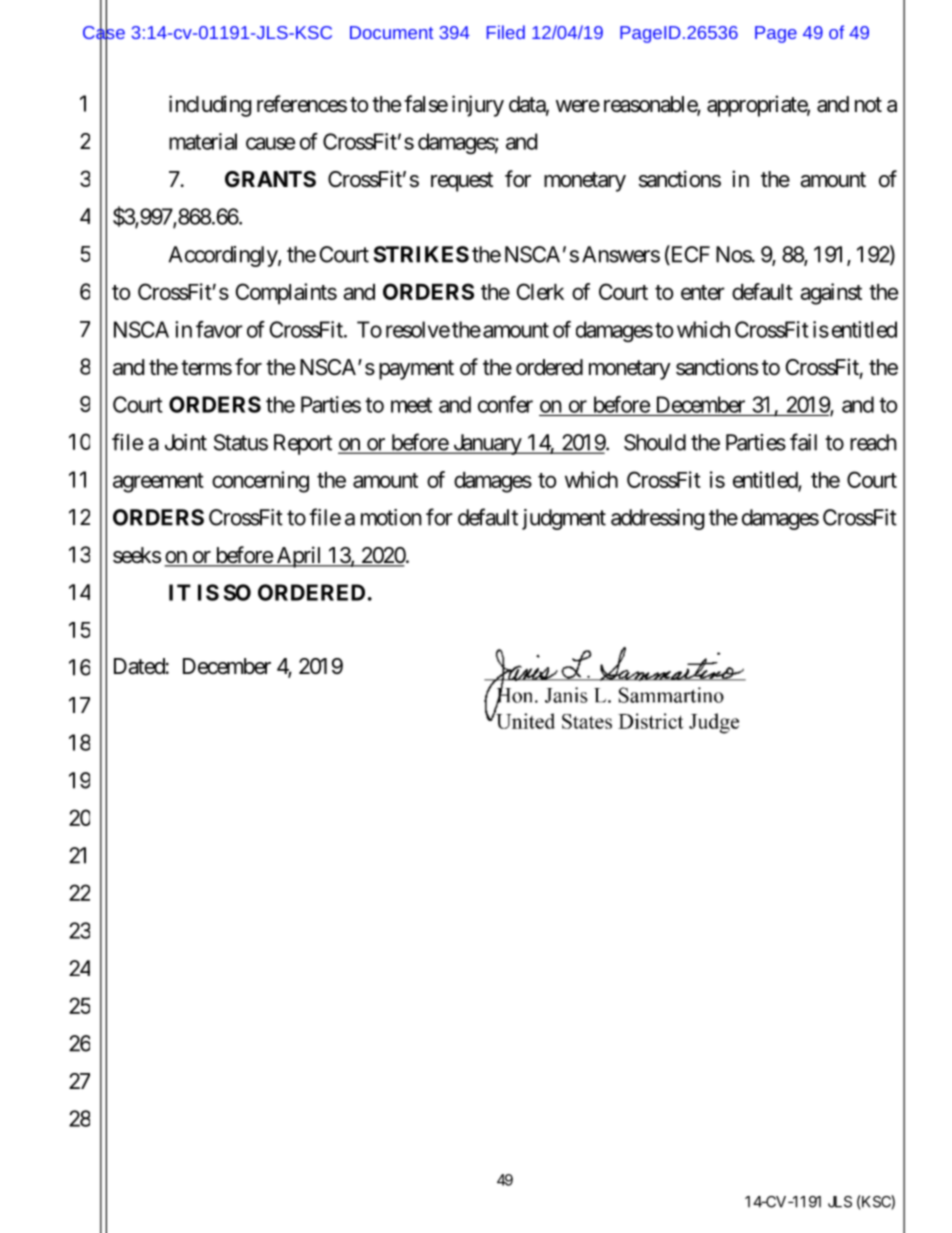  I want to click on not, so click(868, 105).
